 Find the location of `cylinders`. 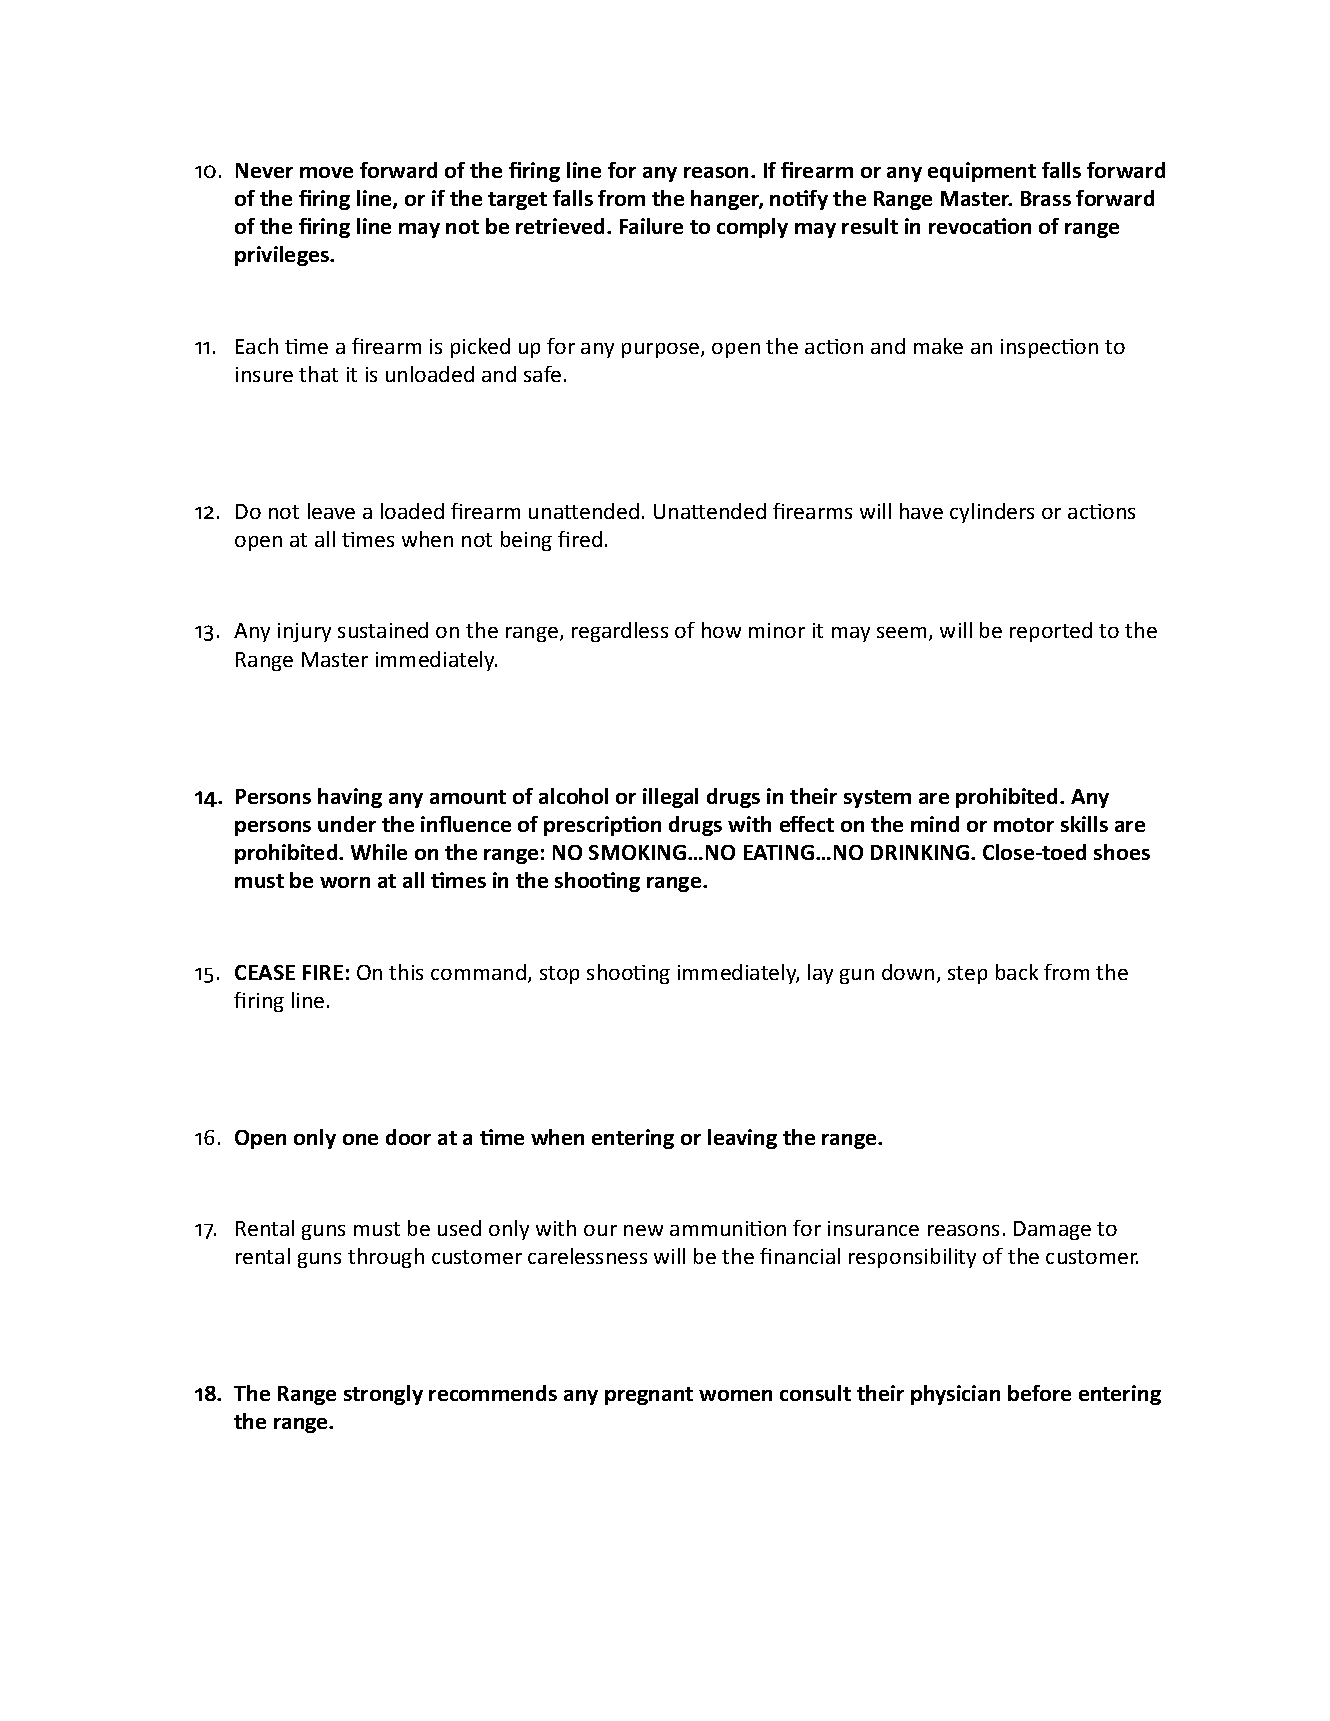

cylinders is located at coordinates (992, 513).
